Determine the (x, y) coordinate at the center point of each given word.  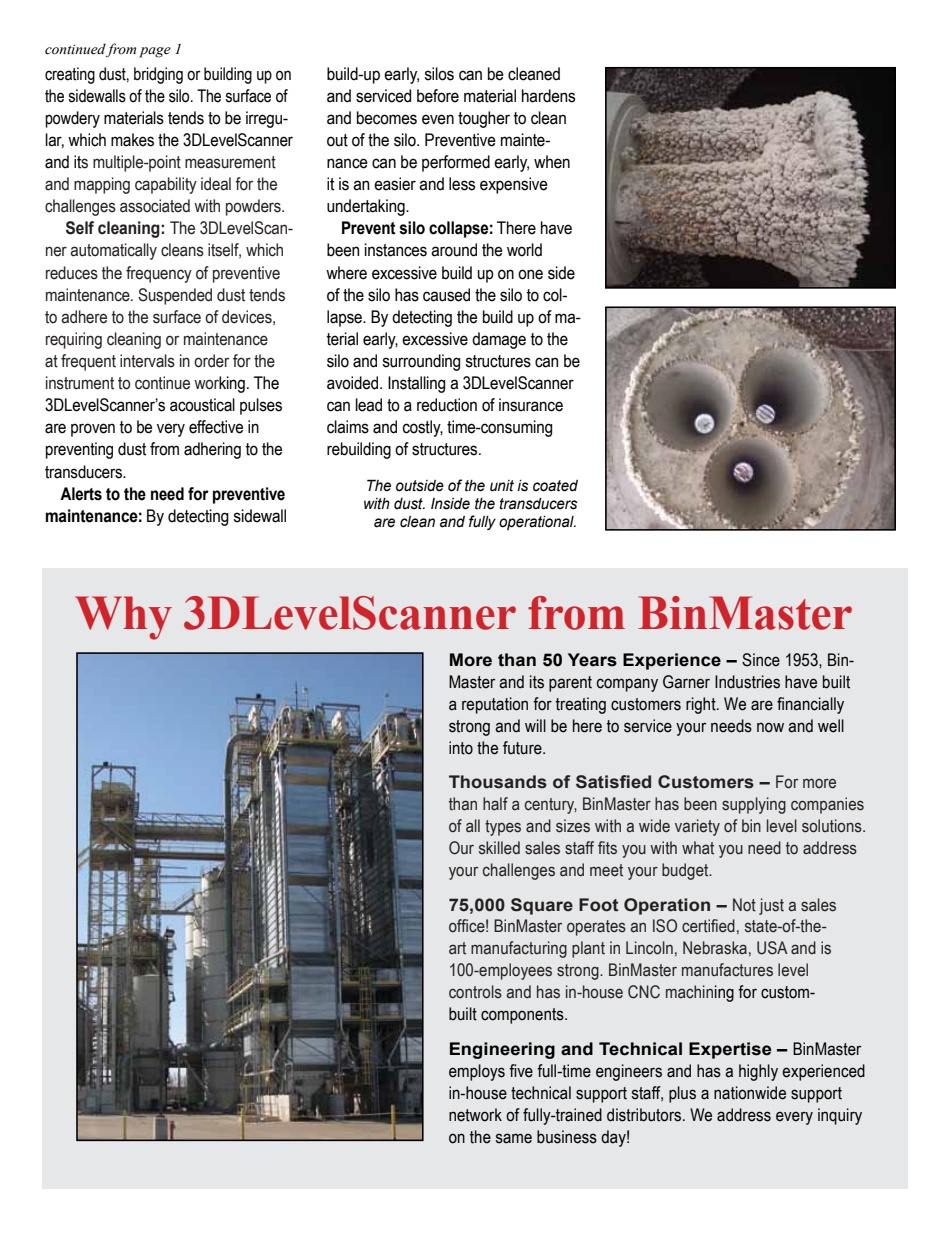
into (461, 748)
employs (477, 1072)
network (475, 1115)
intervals (147, 361)
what (698, 848)
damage (499, 340)
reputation (495, 705)
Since (761, 660)
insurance (531, 405)
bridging (158, 75)
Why (123, 618)
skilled (499, 848)
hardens (548, 96)
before (438, 96)
